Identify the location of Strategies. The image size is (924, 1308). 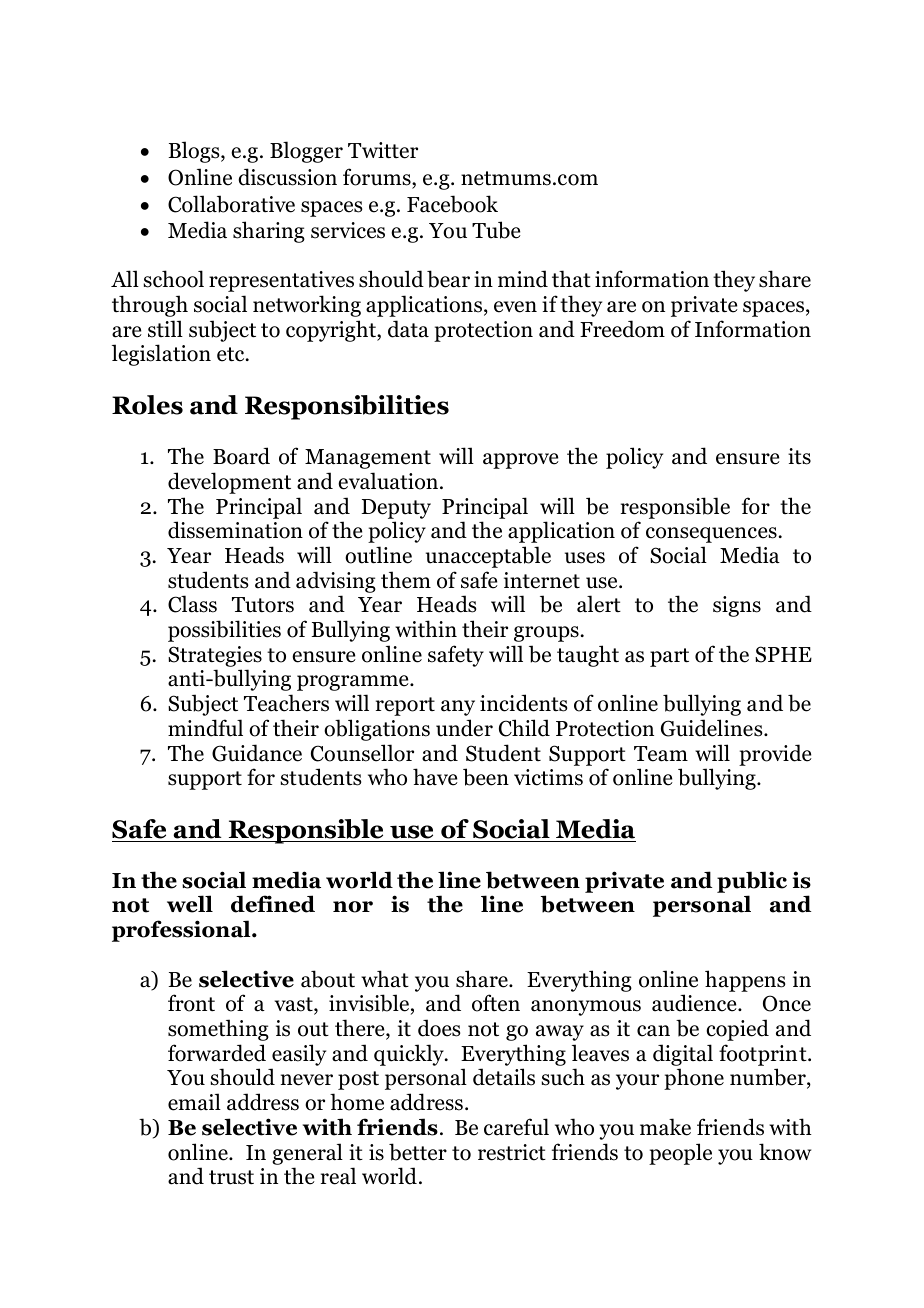
(215, 656).
